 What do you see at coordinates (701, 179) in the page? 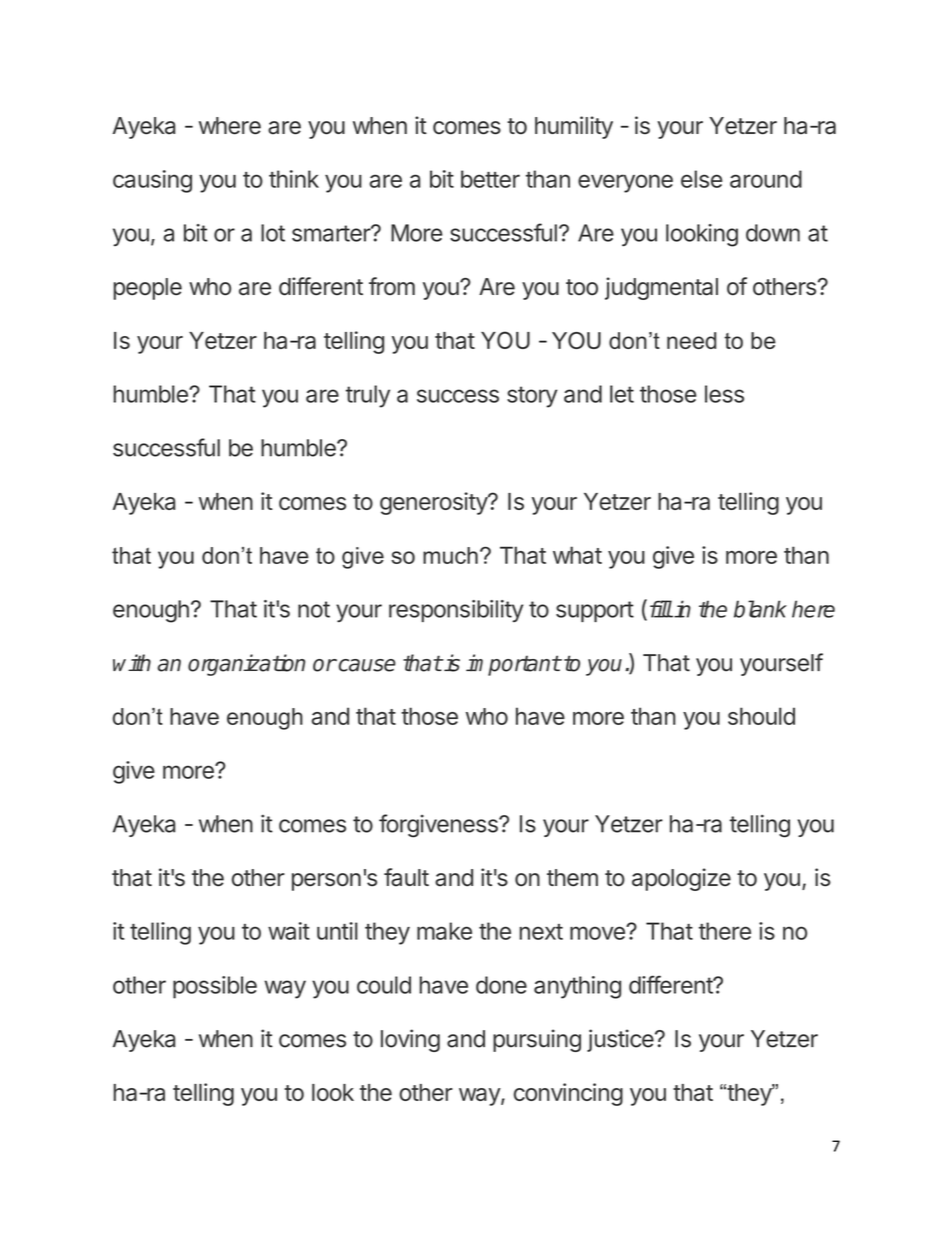
I see `else` at bounding box center [701, 179].
